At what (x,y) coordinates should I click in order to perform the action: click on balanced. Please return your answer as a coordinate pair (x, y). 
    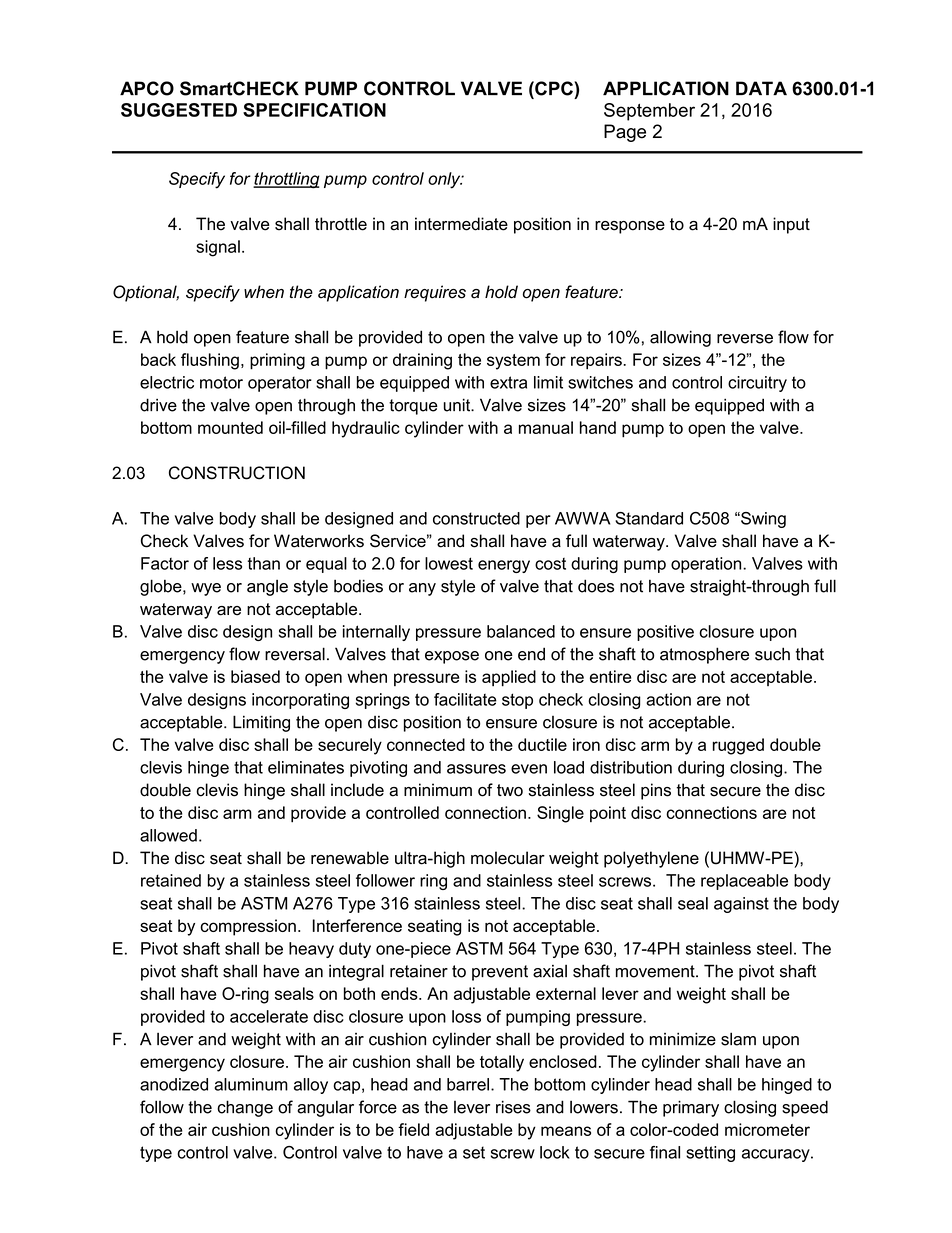
    Looking at the image, I should click on (521, 631).
